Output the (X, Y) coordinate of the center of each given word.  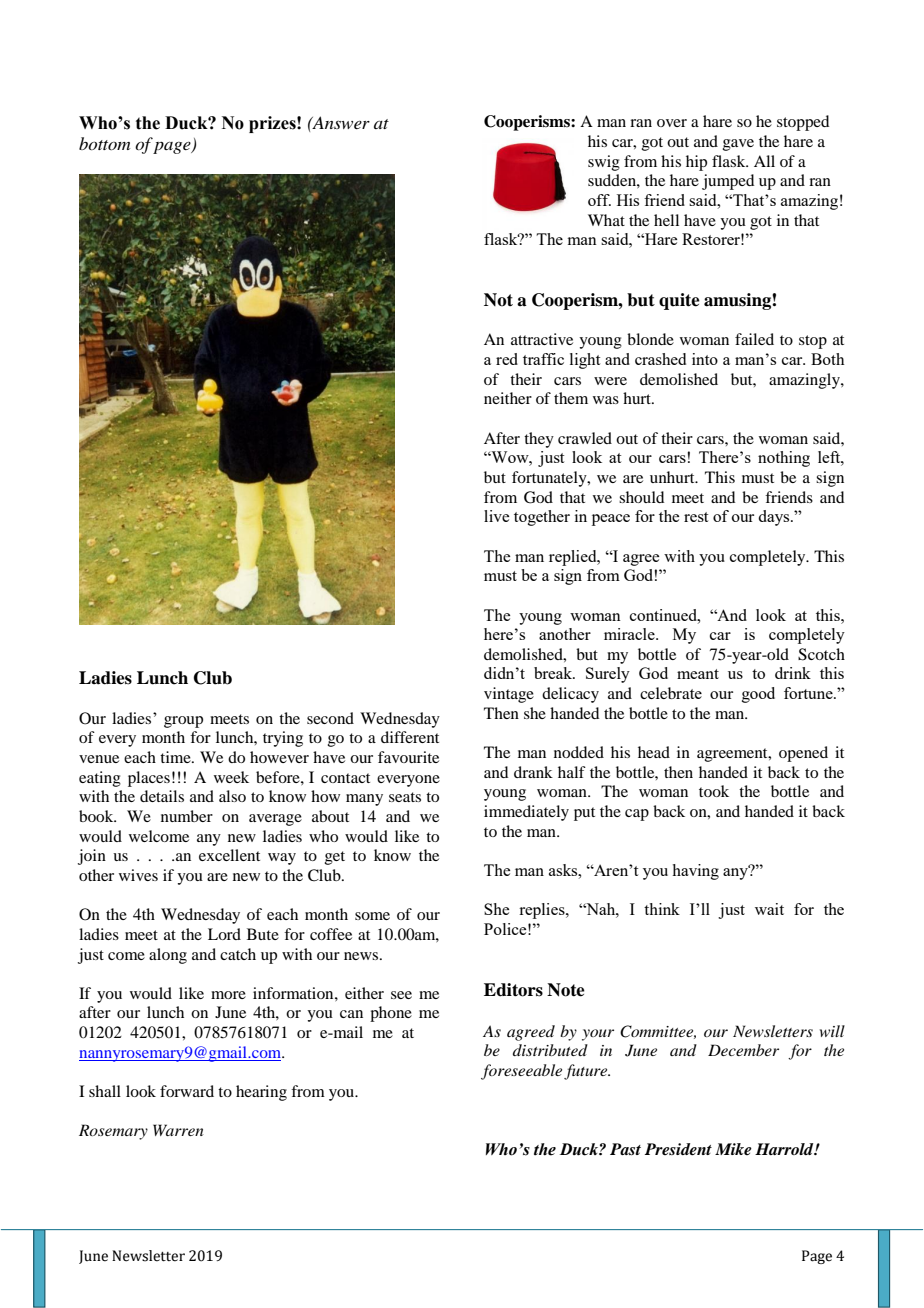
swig (604, 163)
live (496, 516)
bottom (104, 143)
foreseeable (523, 1072)
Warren (178, 1130)
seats (405, 797)
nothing (784, 459)
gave (738, 145)
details (162, 796)
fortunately (550, 479)
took (714, 791)
